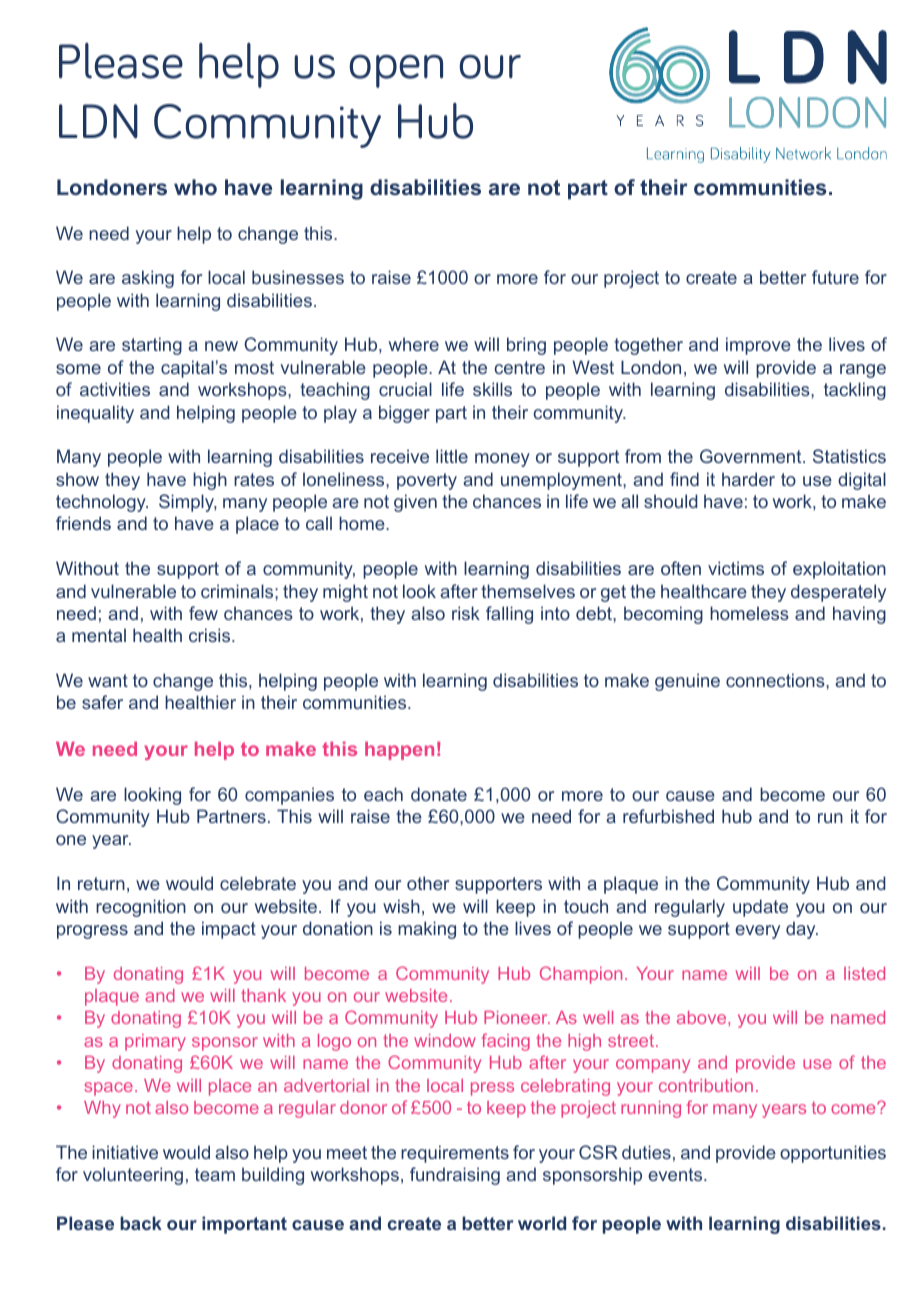 This screenshot has height=1308, width=924. Describe the element at coordinates (776, 680) in the screenshot. I see `connections` at that location.
